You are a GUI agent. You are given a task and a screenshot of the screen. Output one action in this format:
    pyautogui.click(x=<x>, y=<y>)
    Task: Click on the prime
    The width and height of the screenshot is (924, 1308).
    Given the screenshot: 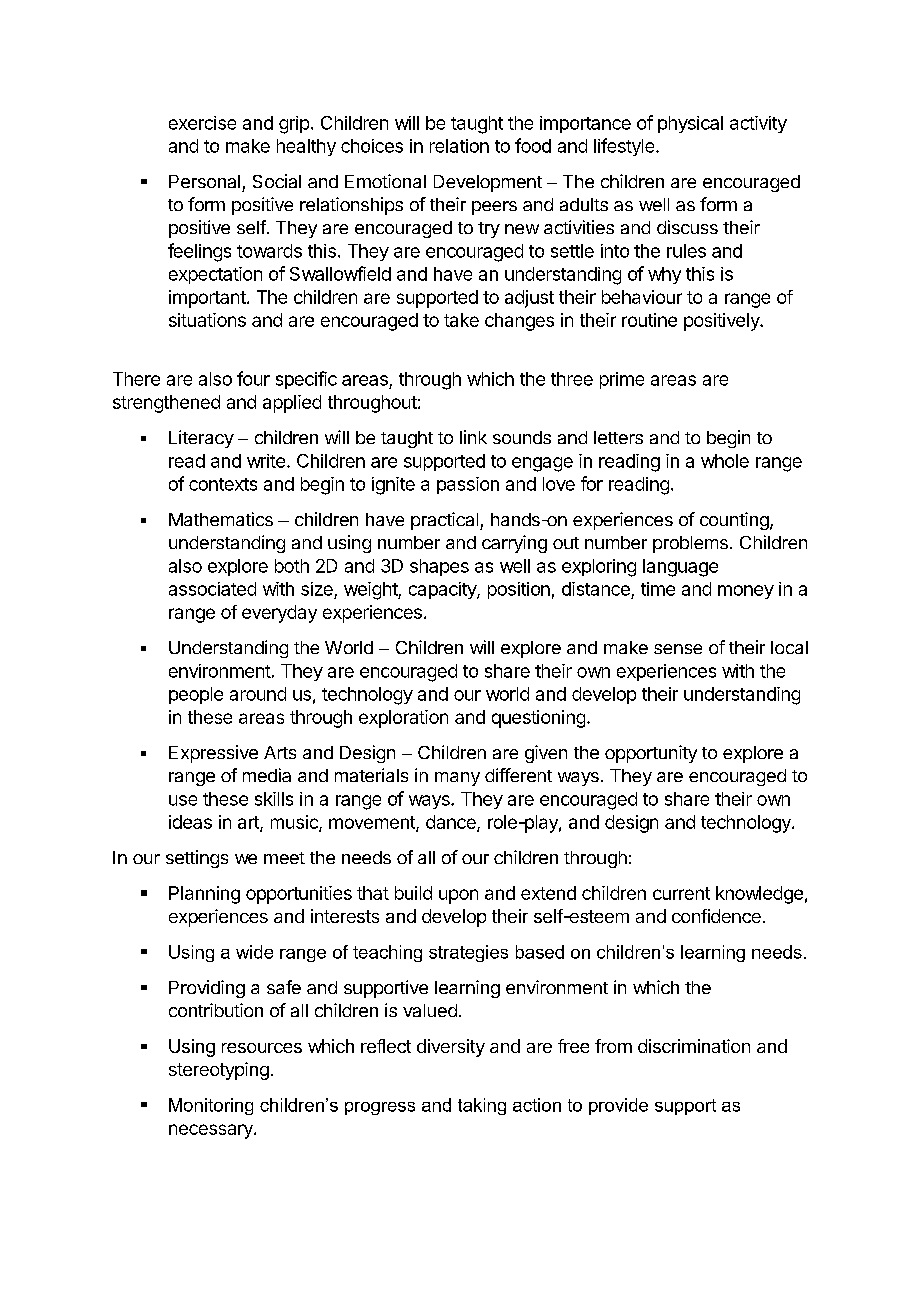 What is the action you would take?
    pyautogui.click(x=622, y=380)
